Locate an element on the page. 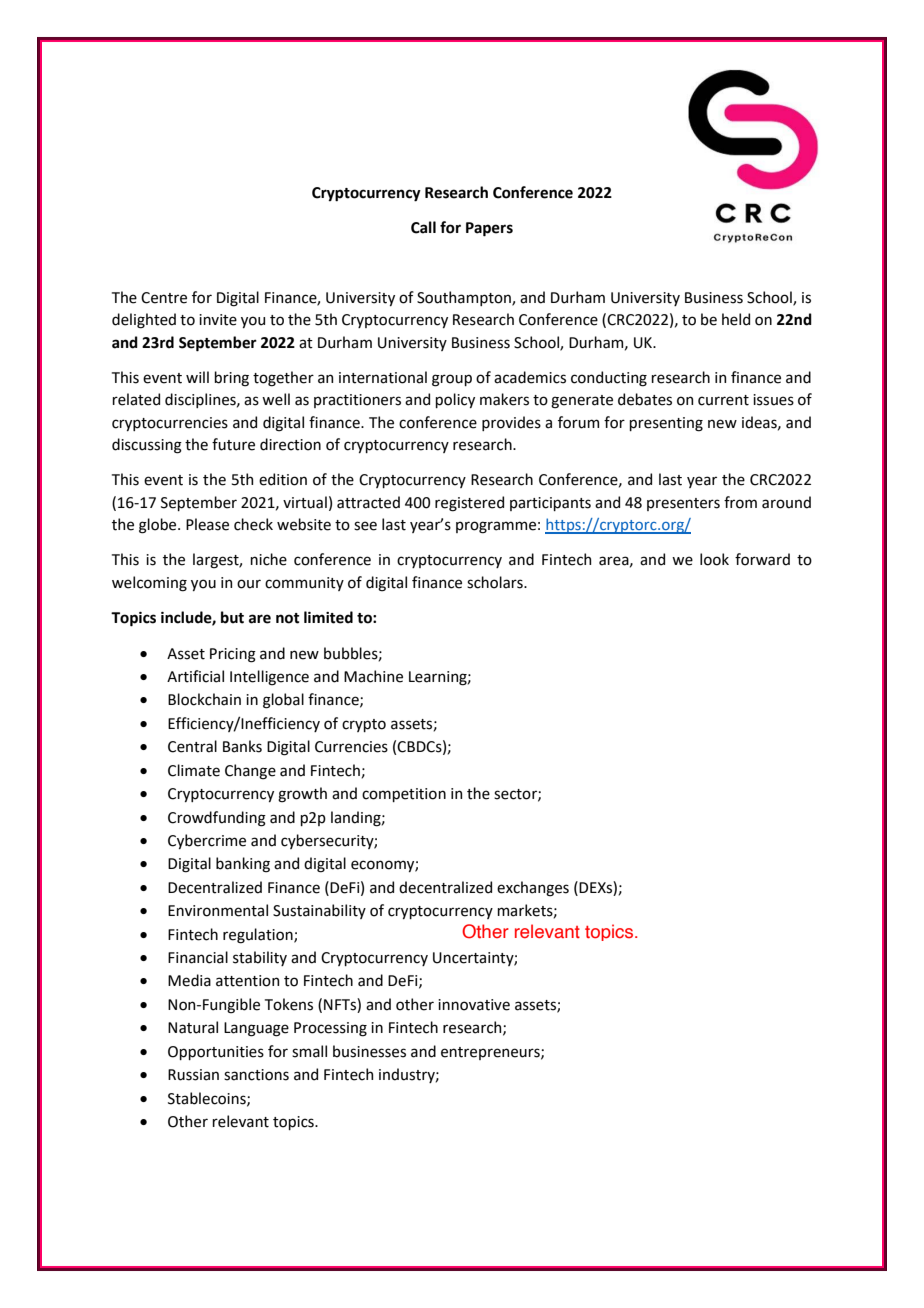 This document has height=1308, width=924. Russian is located at coordinates (193, 1075).
